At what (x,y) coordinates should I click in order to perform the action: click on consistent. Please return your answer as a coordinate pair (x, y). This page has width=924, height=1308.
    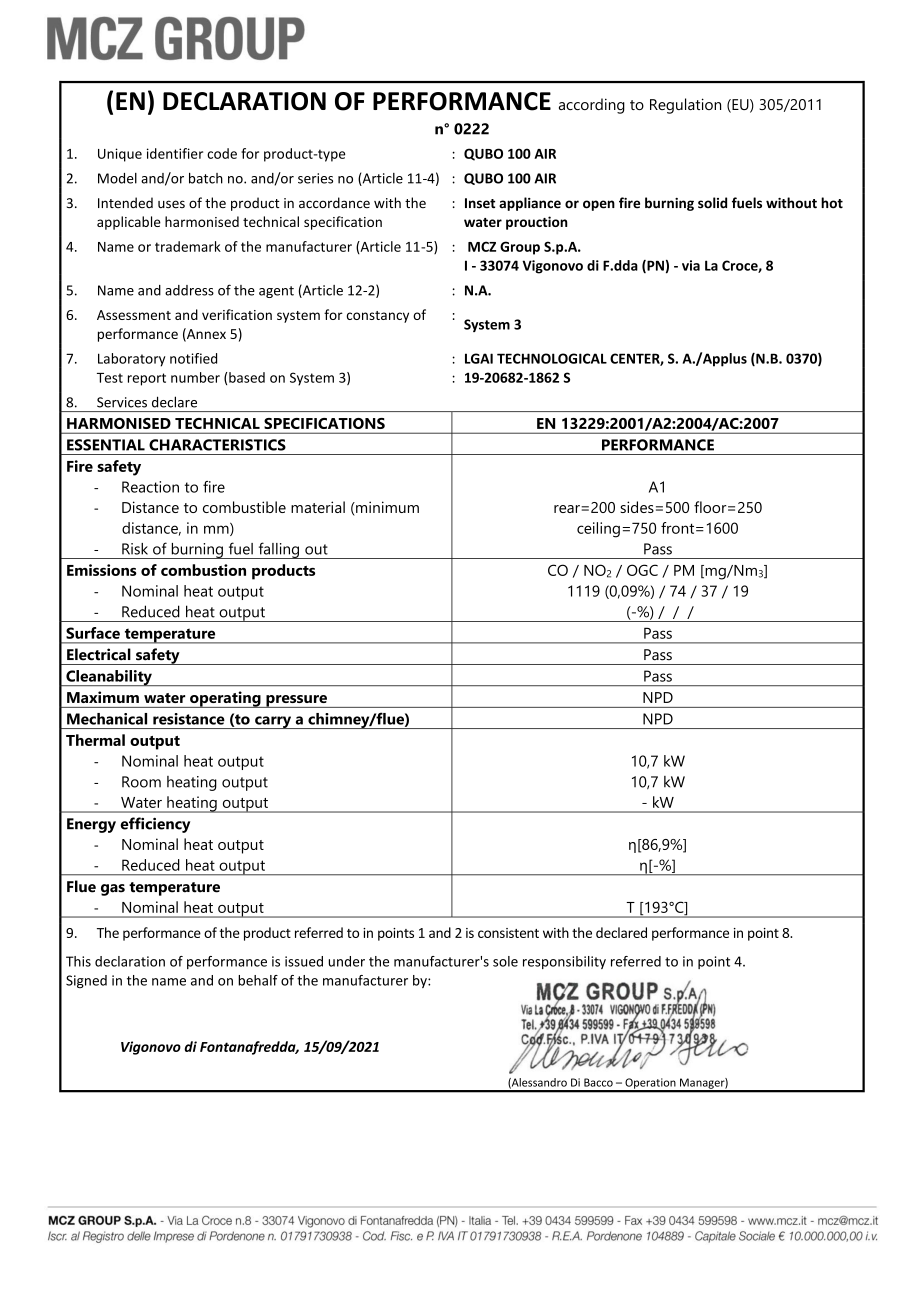
    Looking at the image, I should click on (508, 933).
